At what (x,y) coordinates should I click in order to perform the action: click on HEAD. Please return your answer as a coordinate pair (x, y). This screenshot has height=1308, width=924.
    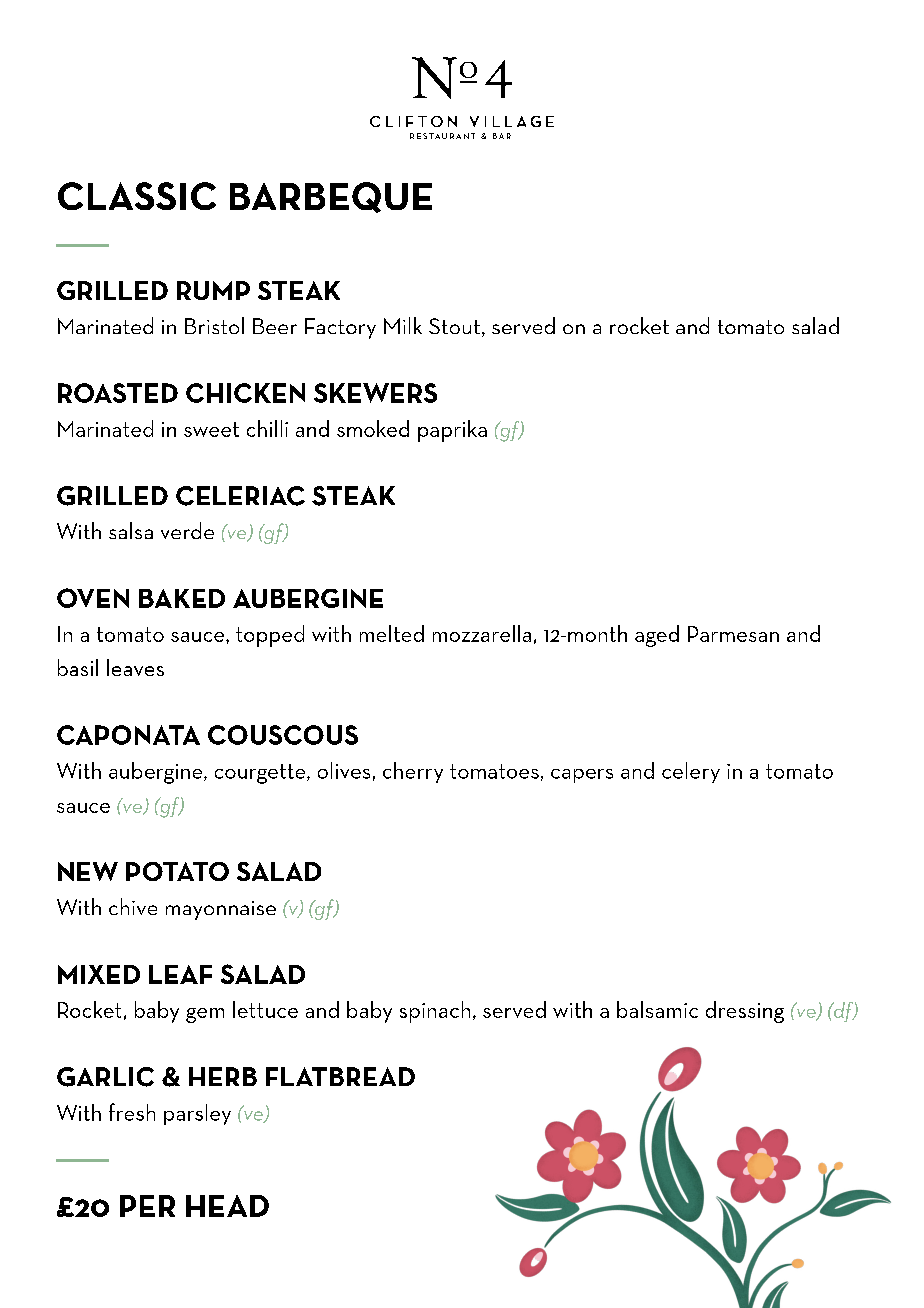
    Looking at the image, I should click on (227, 1206).
